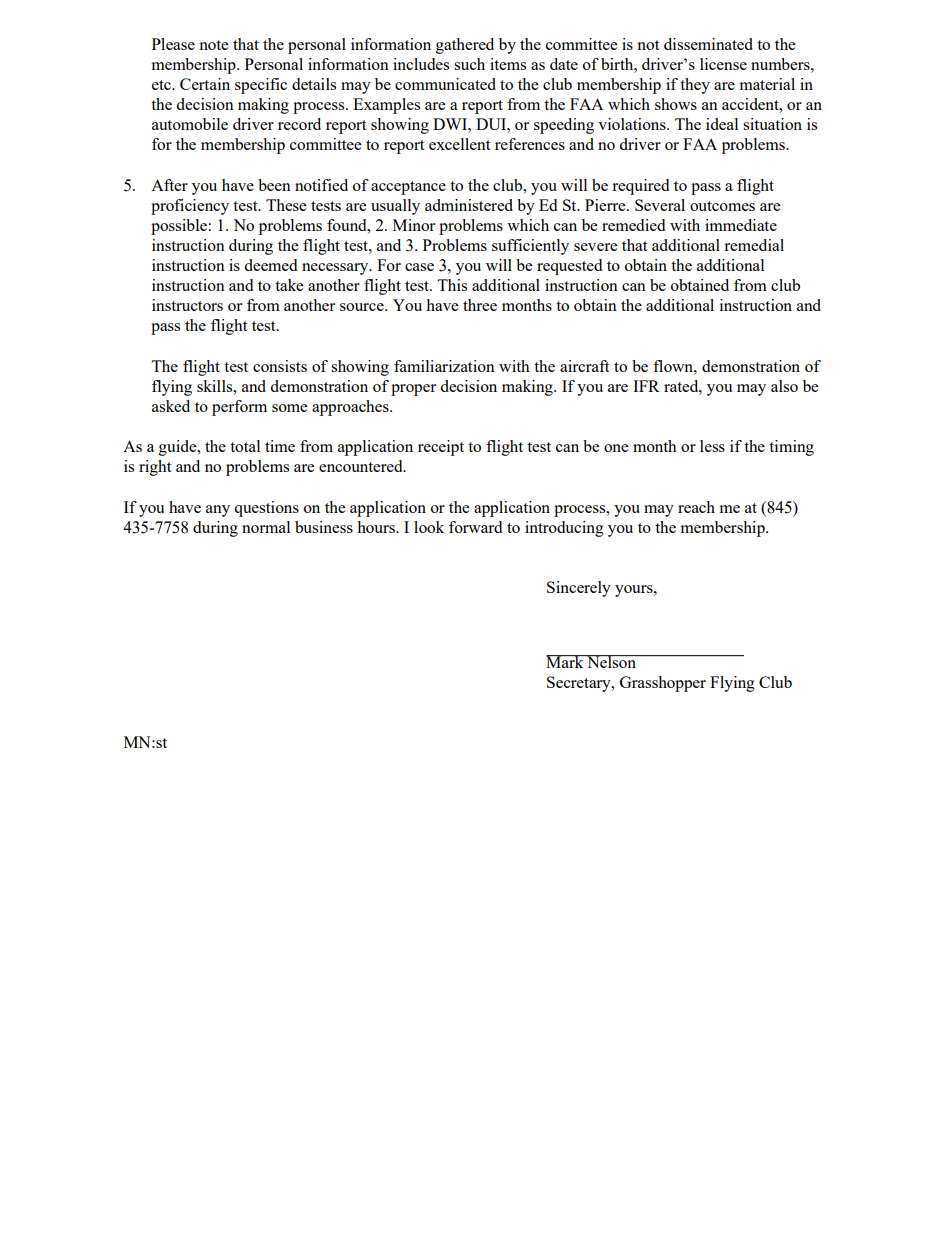  What do you see at coordinates (441, 448) in the screenshot?
I see `receipt` at bounding box center [441, 448].
